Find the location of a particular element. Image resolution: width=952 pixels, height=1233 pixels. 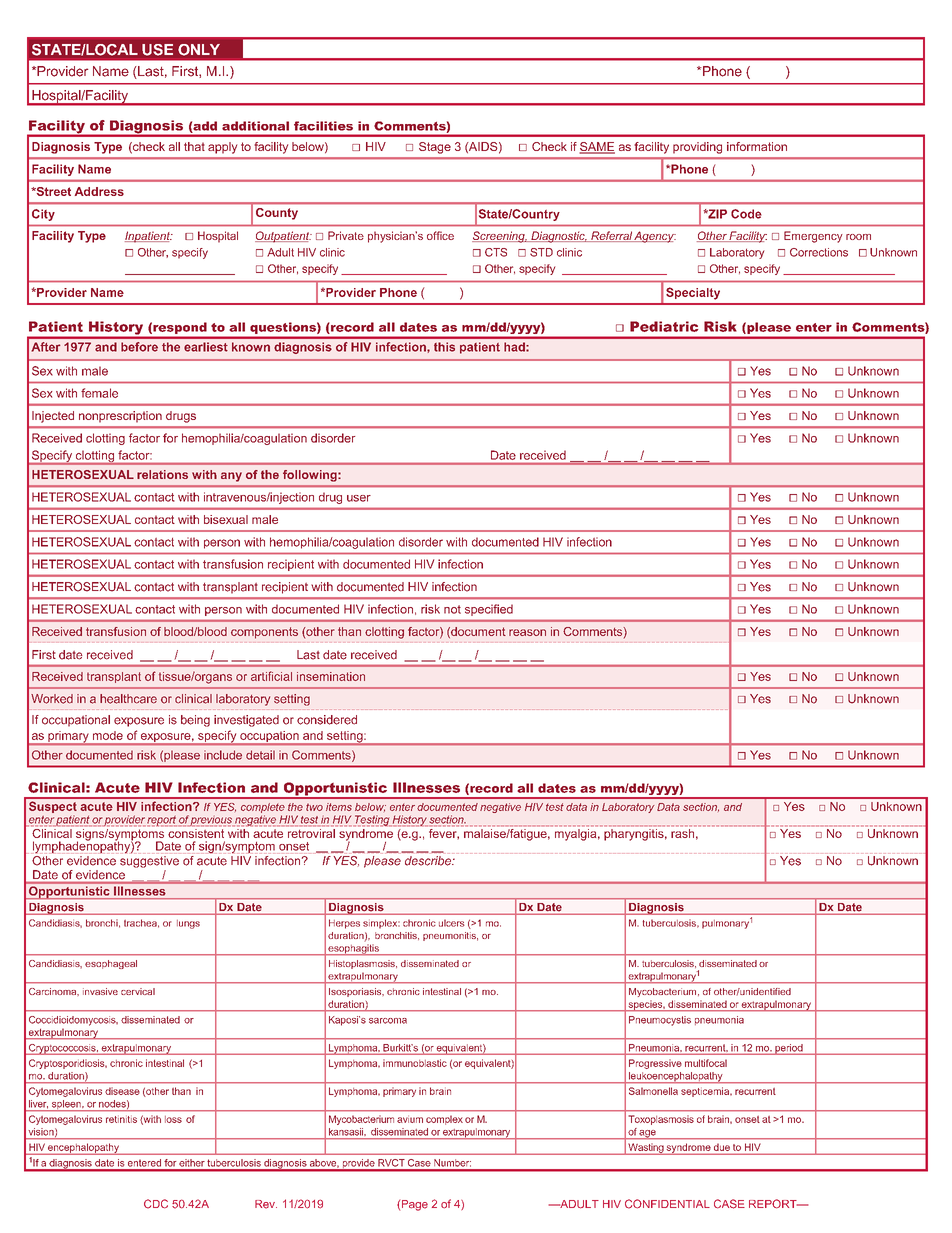

user is located at coordinates (359, 498).
